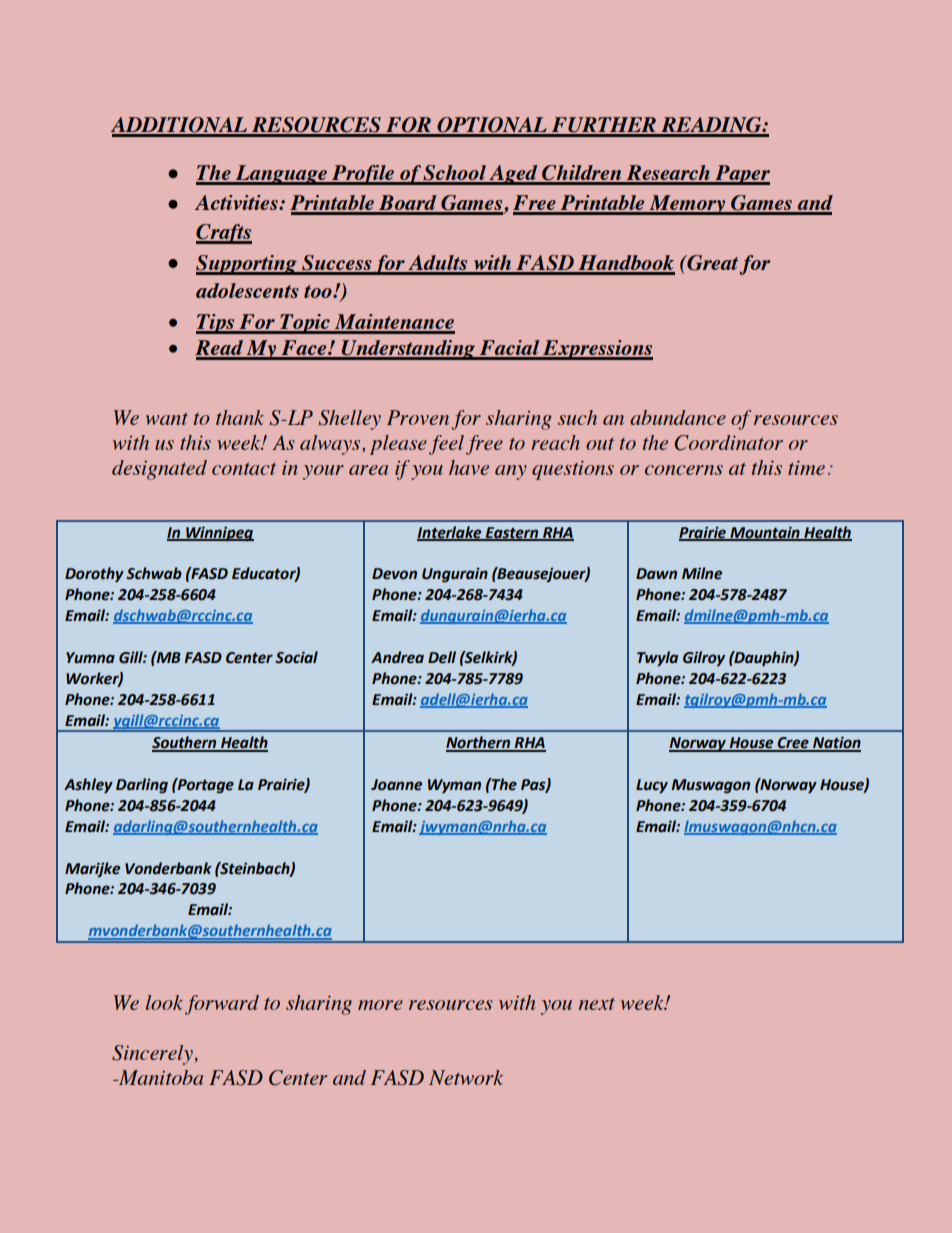 The image size is (952, 1233). What do you see at coordinates (167, 418) in the document?
I see `want` at bounding box center [167, 418].
